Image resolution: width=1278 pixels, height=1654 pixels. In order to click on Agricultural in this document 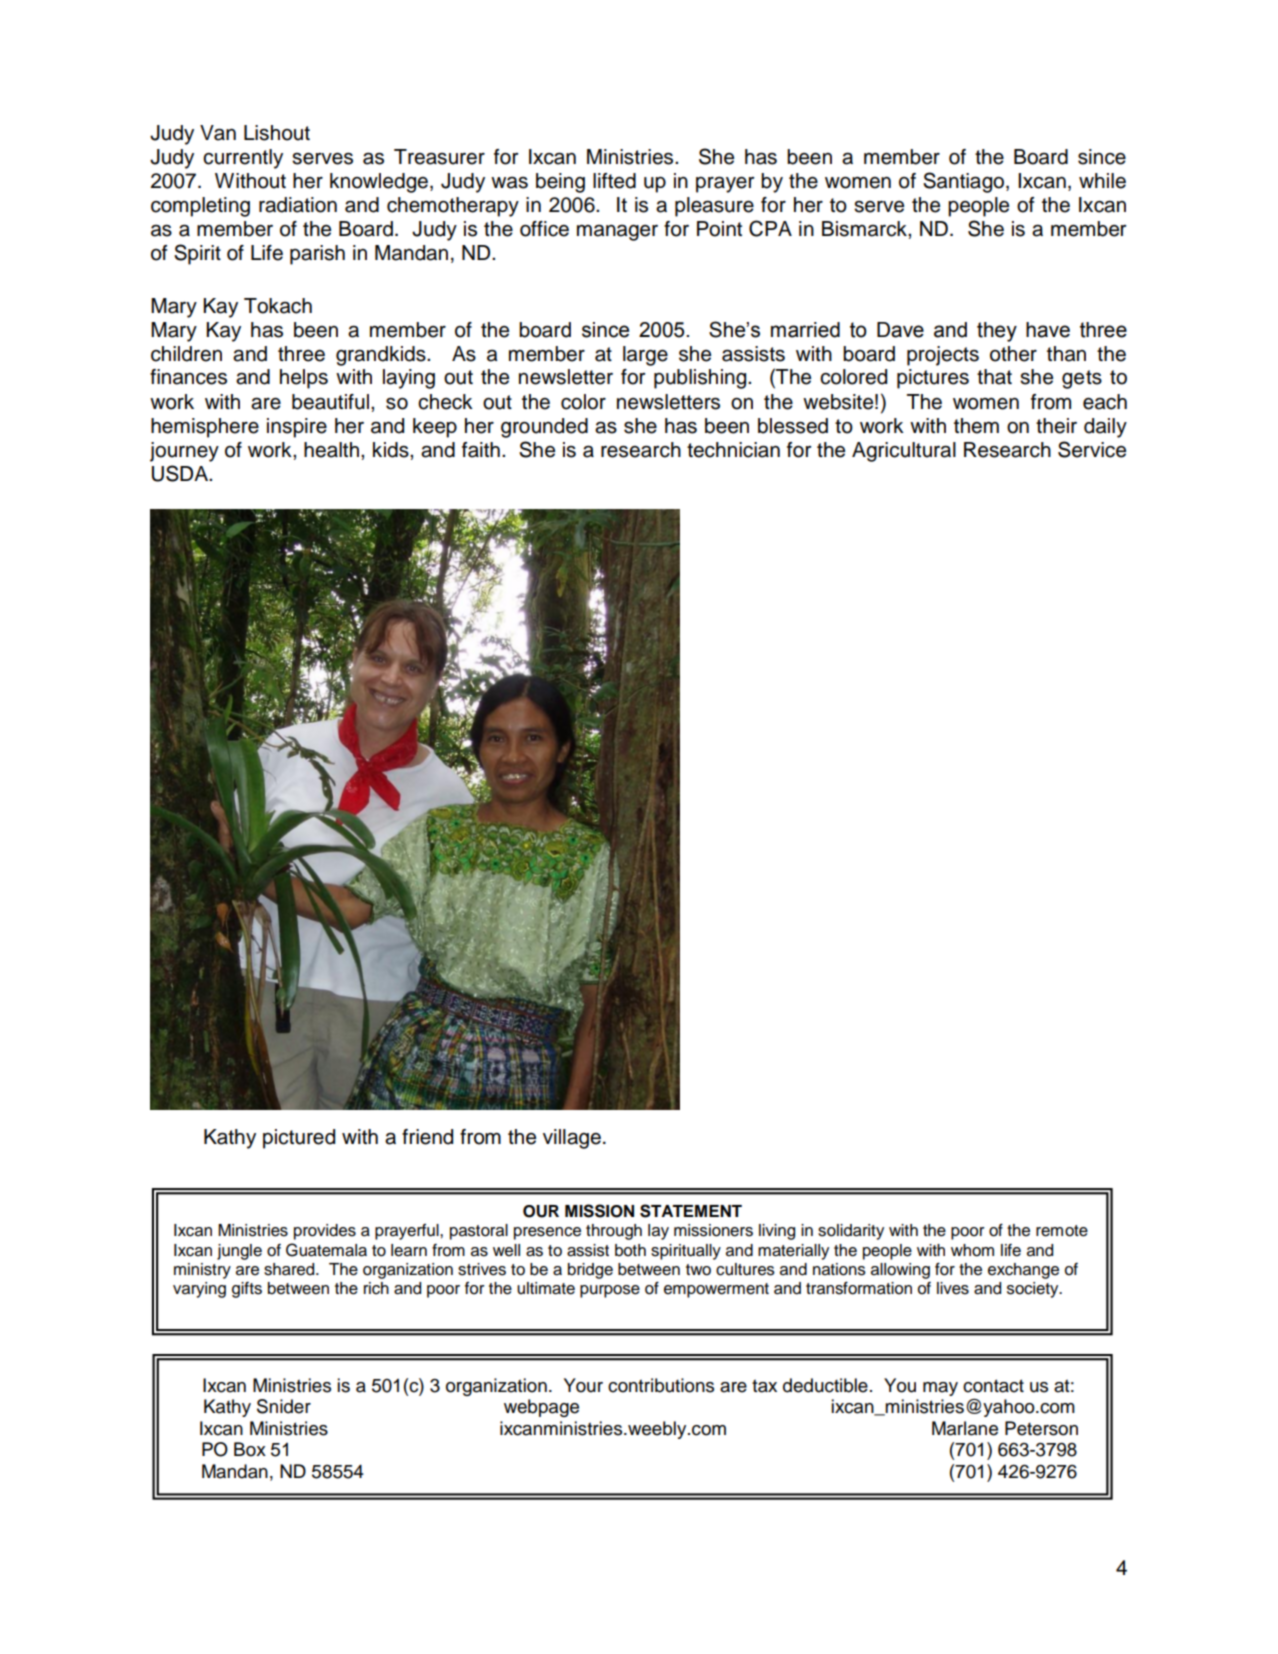, I will do `click(904, 452)`.
